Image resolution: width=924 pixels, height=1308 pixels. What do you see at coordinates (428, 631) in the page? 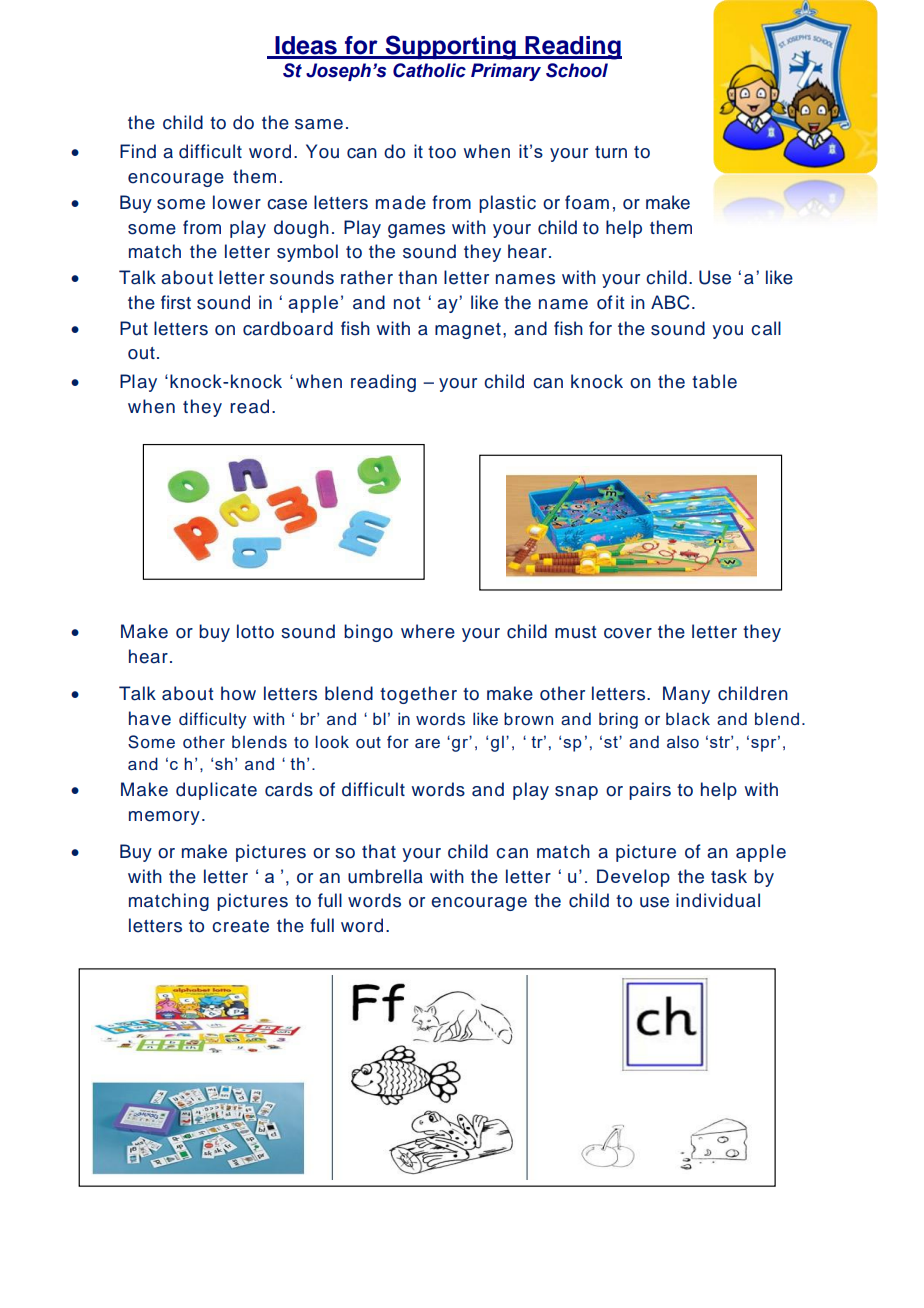
I see `where` at bounding box center [428, 631].
